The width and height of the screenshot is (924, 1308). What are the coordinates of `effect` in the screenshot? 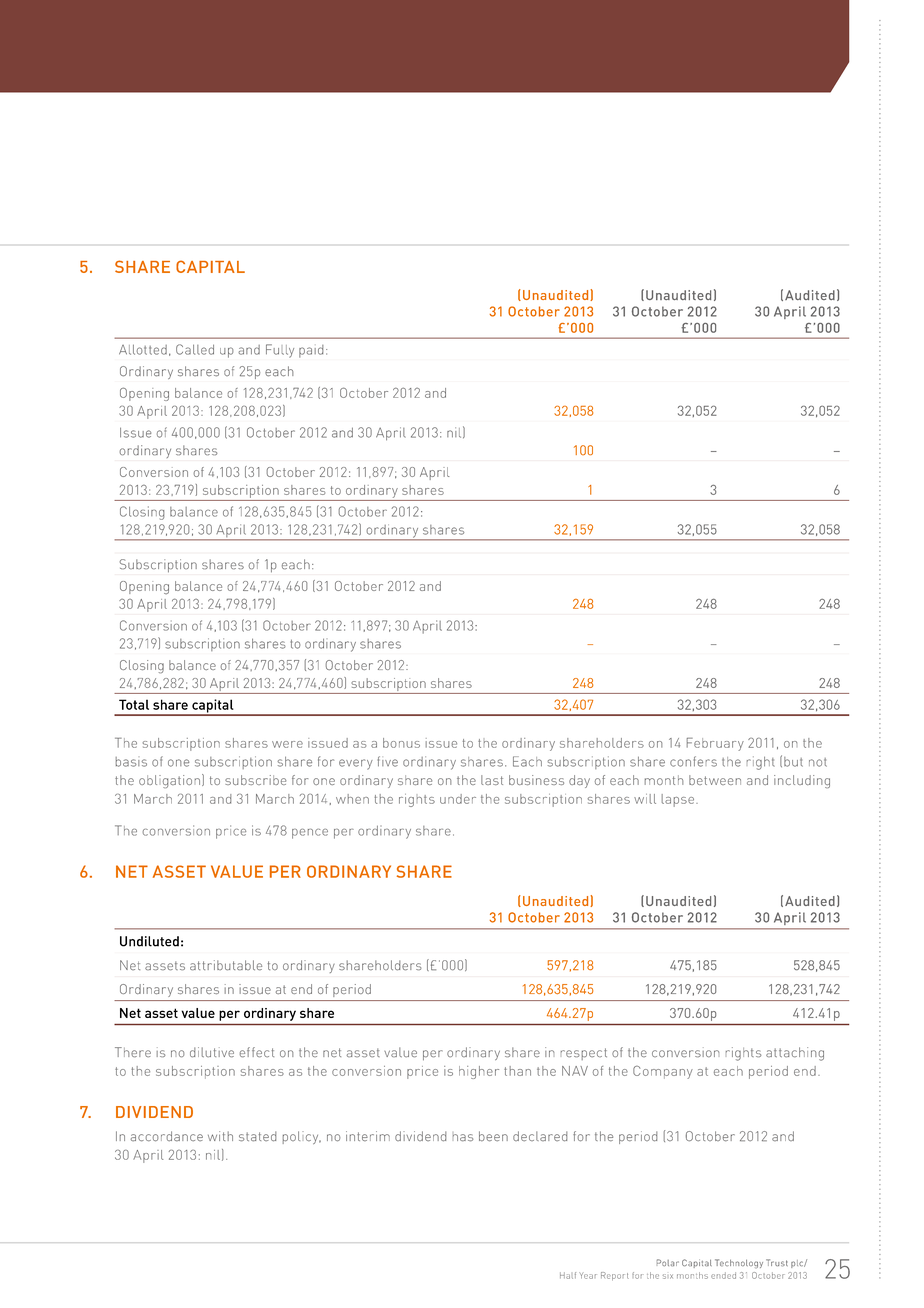 It's located at (257, 1052).
